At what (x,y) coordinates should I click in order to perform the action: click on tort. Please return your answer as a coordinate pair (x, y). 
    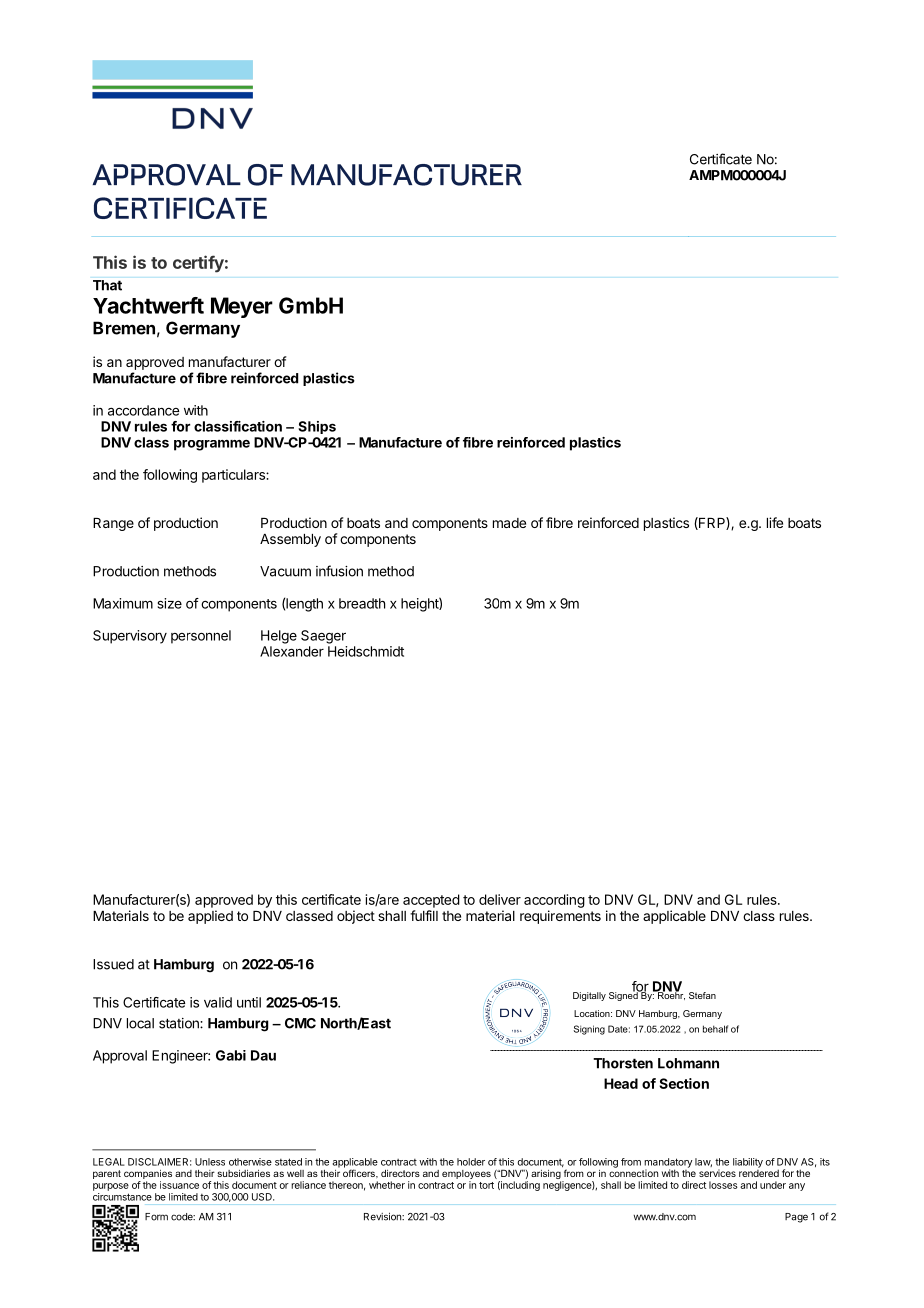
    Looking at the image, I should click on (486, 1185).
